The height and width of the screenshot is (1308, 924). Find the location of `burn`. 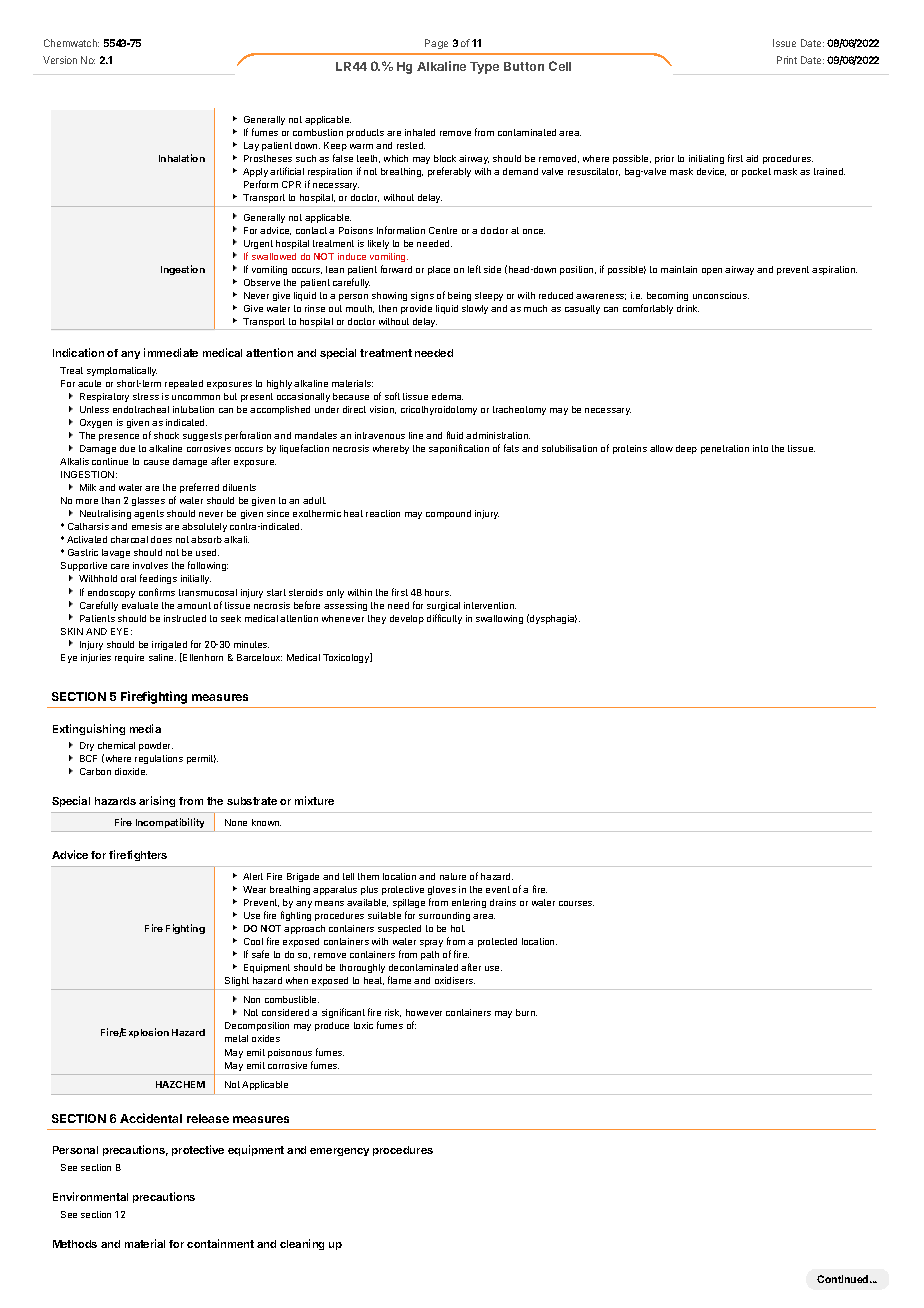

burn is located at coordinates (526, 1012).
